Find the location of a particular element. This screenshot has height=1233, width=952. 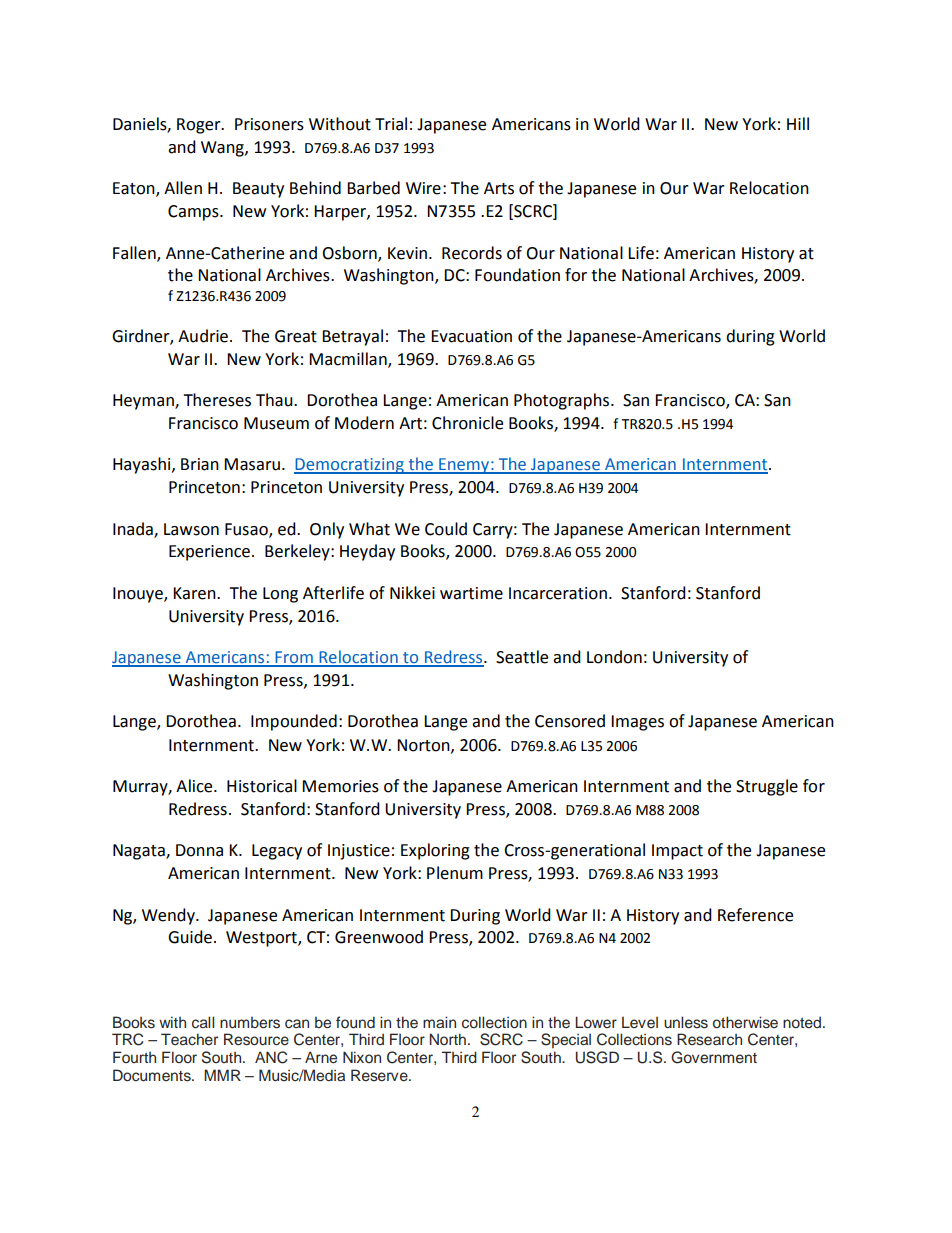

Hill is located at coordinates (798, 123).
